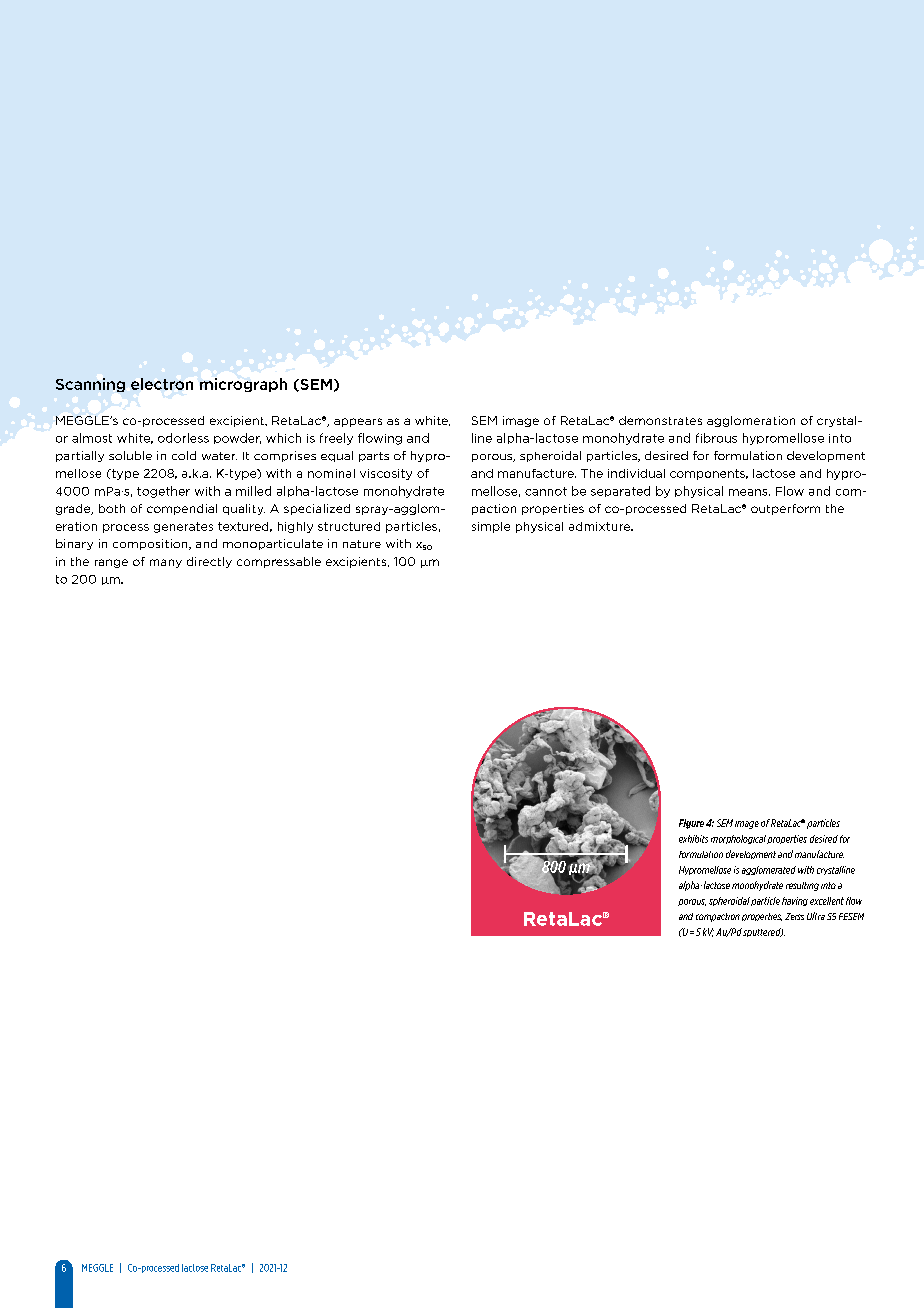  I want to click on demonstrates, so click(660, 420).
